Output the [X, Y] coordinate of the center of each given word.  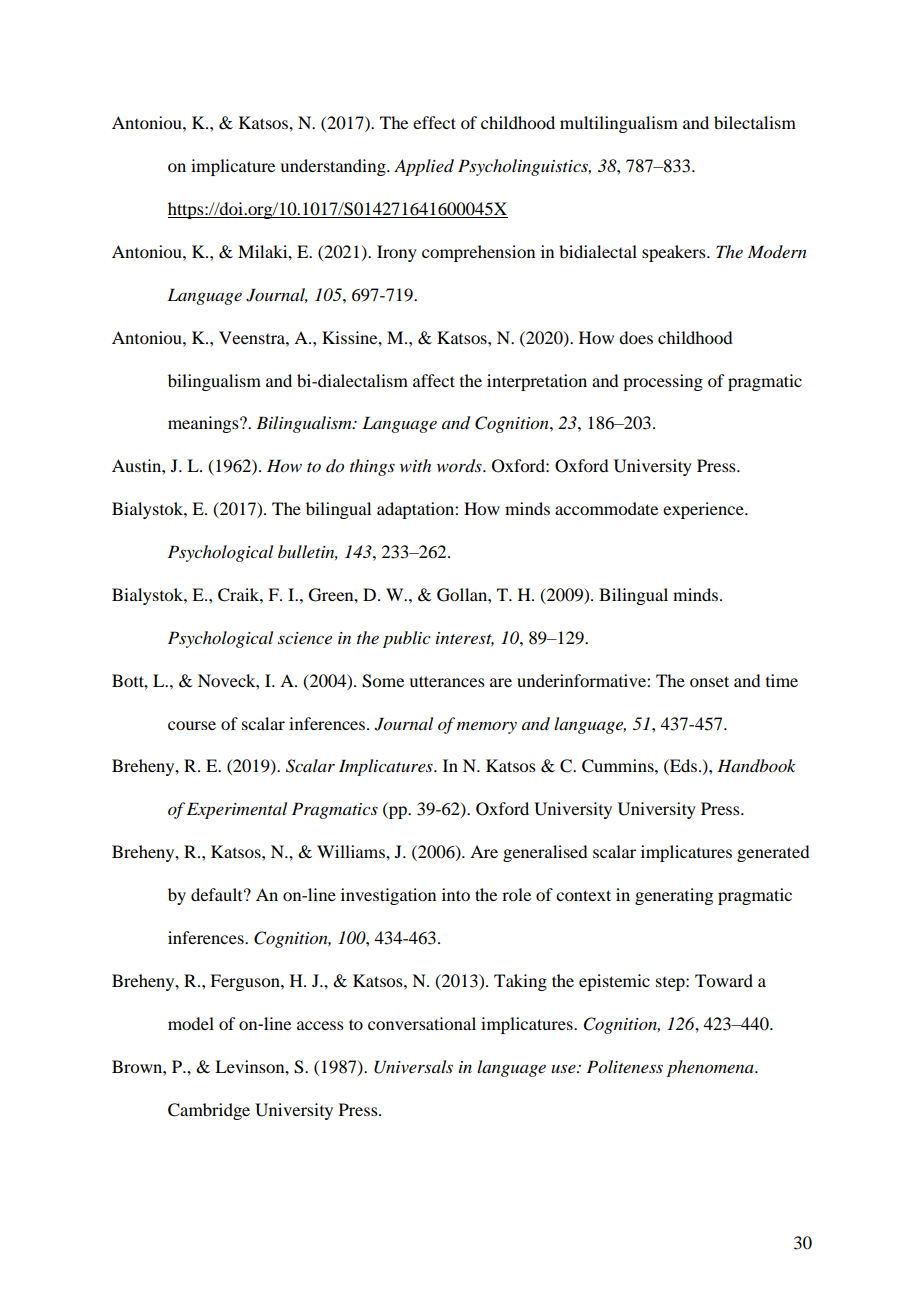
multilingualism [619, 124]
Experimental [237, 810]
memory [487, 728]
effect [434, 122]
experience [704, 510]
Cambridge [209, 1111]
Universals [413, 1067]
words [460, 466]
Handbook [756, 766]
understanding [334, 167]
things [372, 467]
